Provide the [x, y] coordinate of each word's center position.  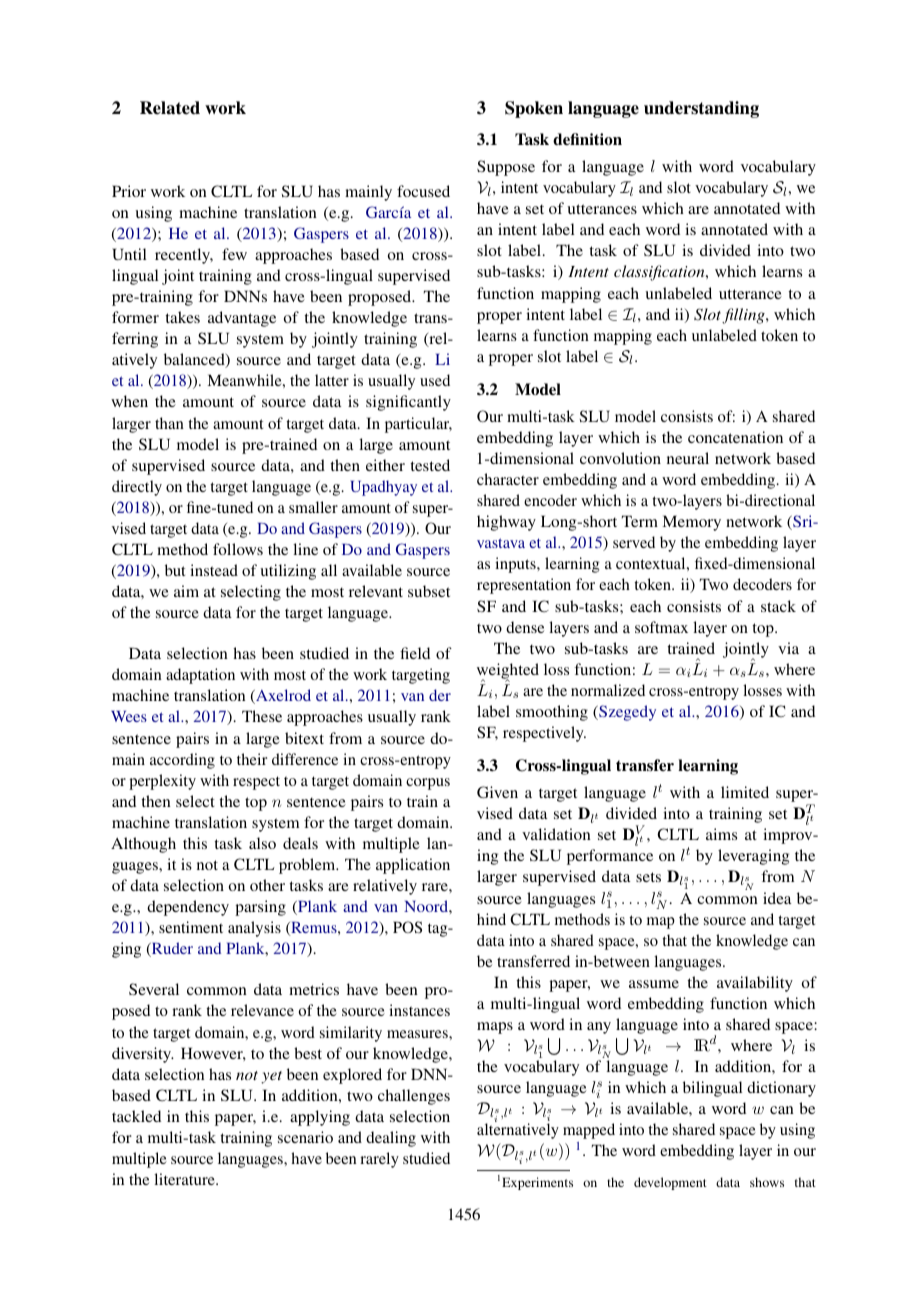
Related [170, 108]
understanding [701, 109]
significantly [408, 403]
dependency [188, 908]
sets [648, 877]
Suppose [506, 168]
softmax [661, 627]
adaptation [200, 676]
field [415, 653]
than [169, 423]
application [413, 866]
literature [185, 1179]
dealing [391, 1139]
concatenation [735, 437]
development [670, 1183]
